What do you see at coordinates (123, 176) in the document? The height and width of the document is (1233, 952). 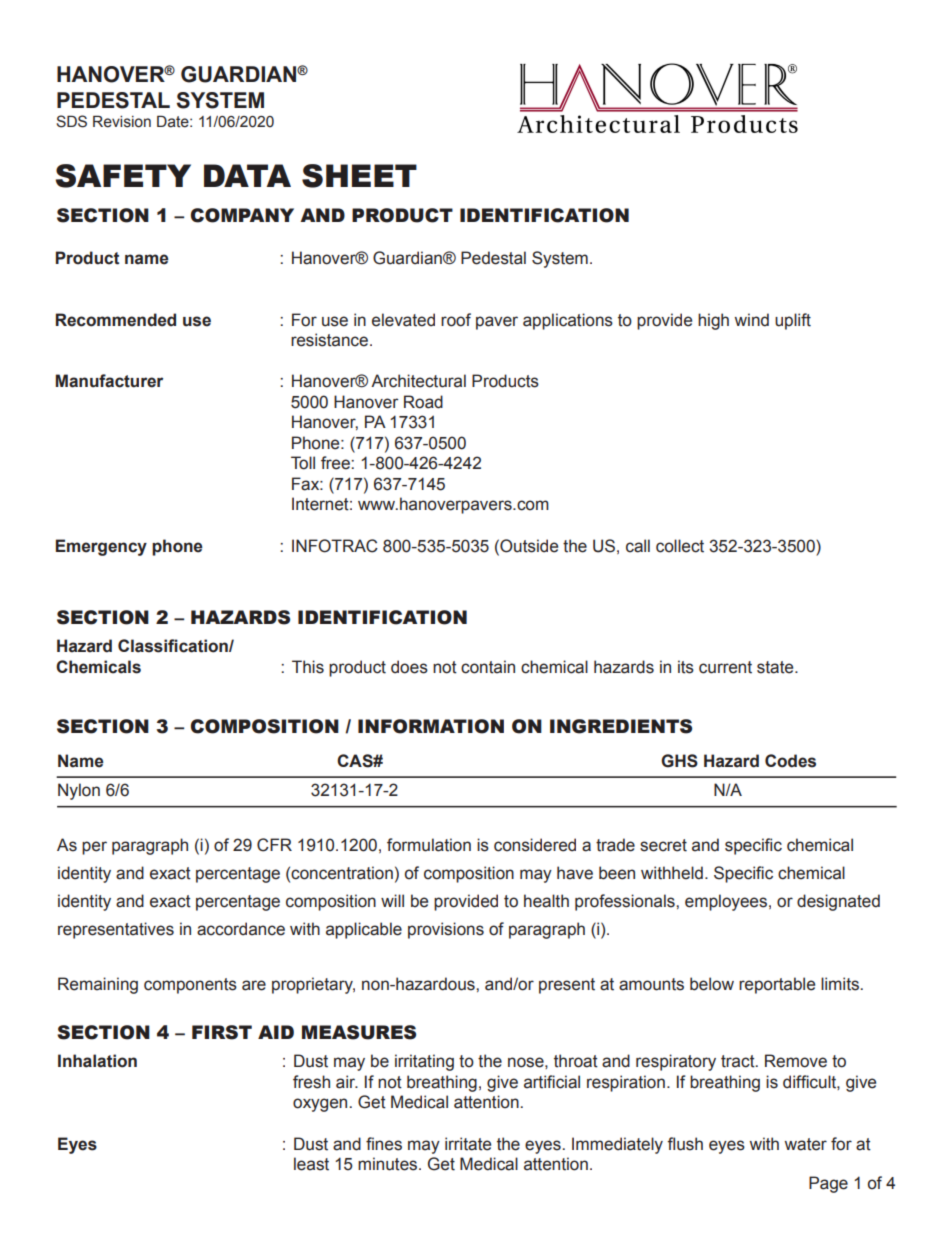 I see `SAFETY` at bounding box center [123, 176].
